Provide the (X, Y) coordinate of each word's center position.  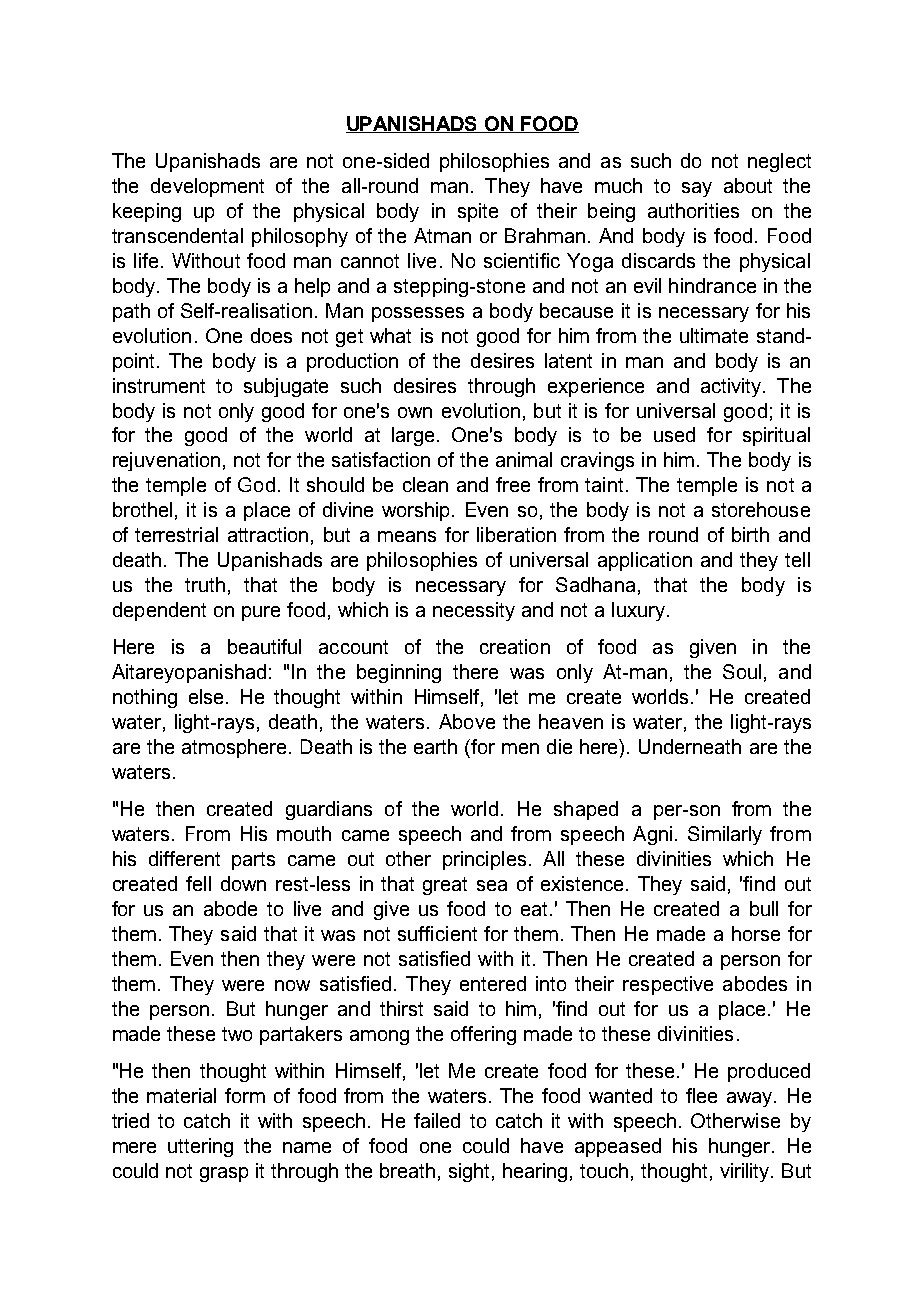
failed (437, 1120)
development (207, 187)
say (697, 189)
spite (478, 212)
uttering (200, 1147)
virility (746, 1172)
